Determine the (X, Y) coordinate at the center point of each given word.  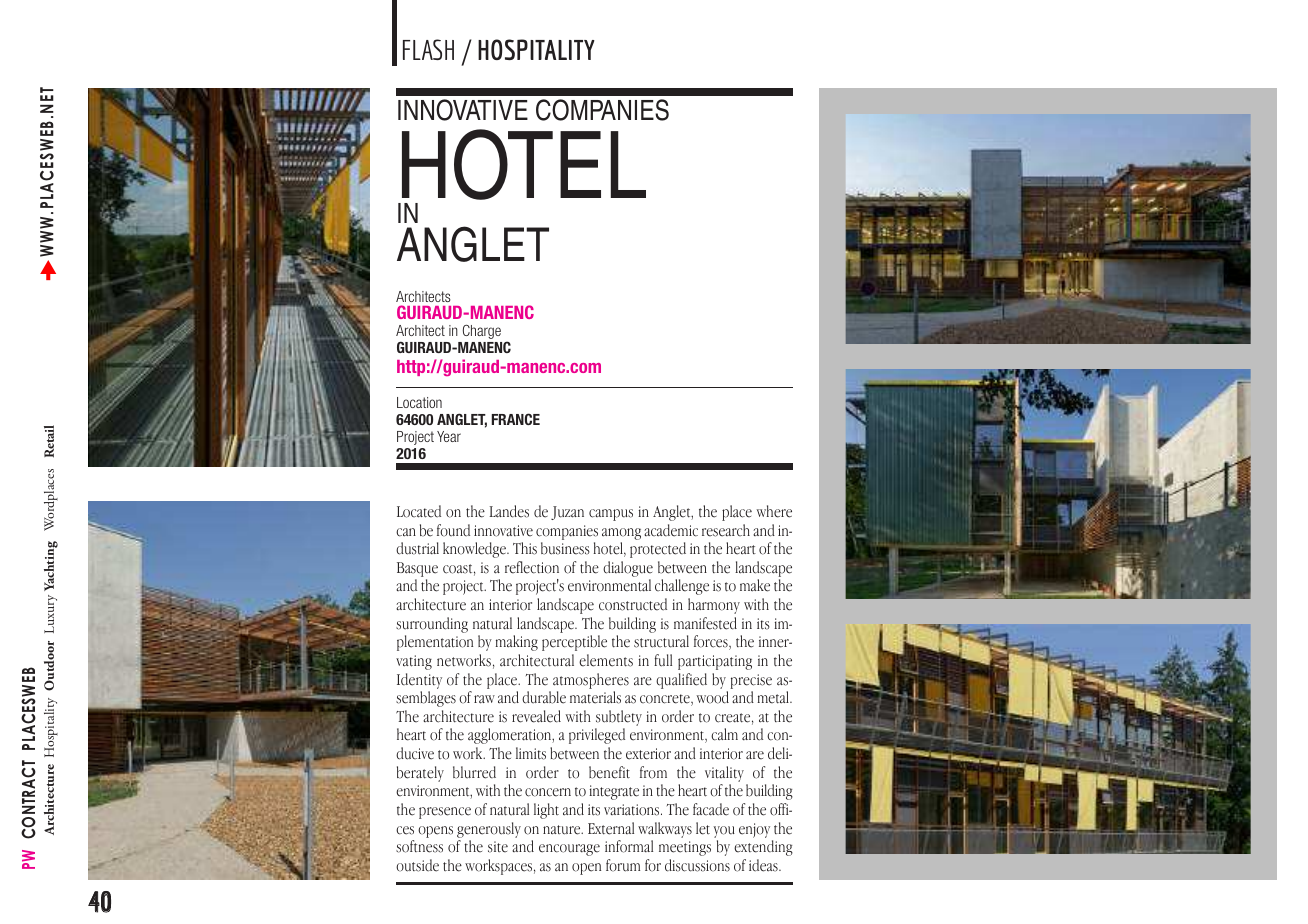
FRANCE (516, 419)
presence (445, 813)
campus (611, 515)
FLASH (428, 49)
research (726, 530)
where (774, 511)
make (755, 585)
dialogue (628, 569)
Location (419, 402)
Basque (417, 571)
